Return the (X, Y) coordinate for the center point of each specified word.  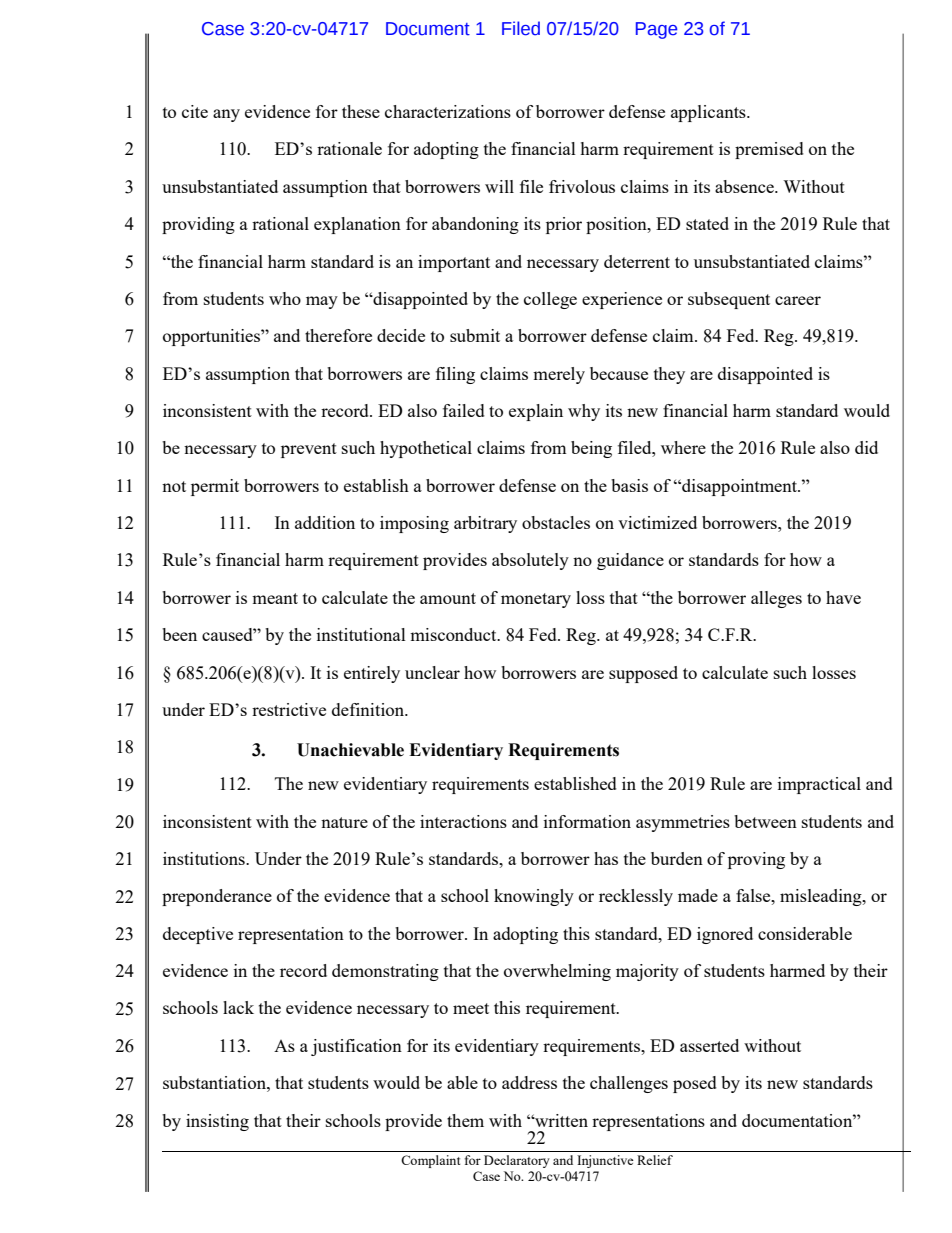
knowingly (534, 897)
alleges (776, 599)
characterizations (448, 111)
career (798, 300)
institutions (205, 858)
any (226, 115)
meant (275, 598)
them (465, 1120)
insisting (217, 1122)
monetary (536, 600)
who (285, 298)
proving (756, 860)
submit (475, 335)
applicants (709, 113)
